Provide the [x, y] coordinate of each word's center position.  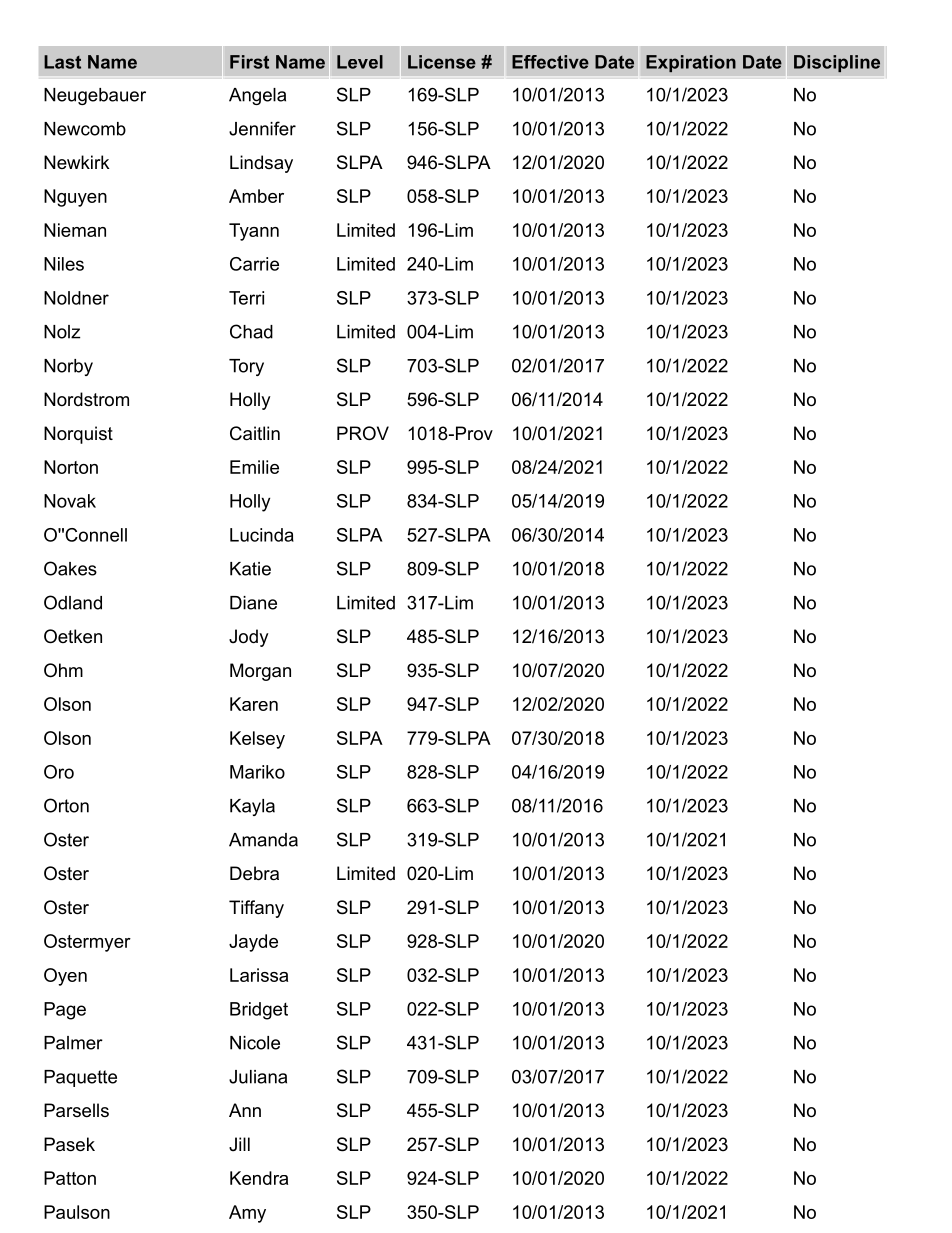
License [442, 62]
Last [62, 62]
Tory [246, 367]
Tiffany [256, 909]
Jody [249, 638]
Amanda [263, 840]
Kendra [259, 1178]
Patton [70, 1178]
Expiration [691, 63]
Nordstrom [86, 399]
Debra [254, 873]
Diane [253, 603]
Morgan [260, 672]
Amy [247, 1214]
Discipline [837, 63]
